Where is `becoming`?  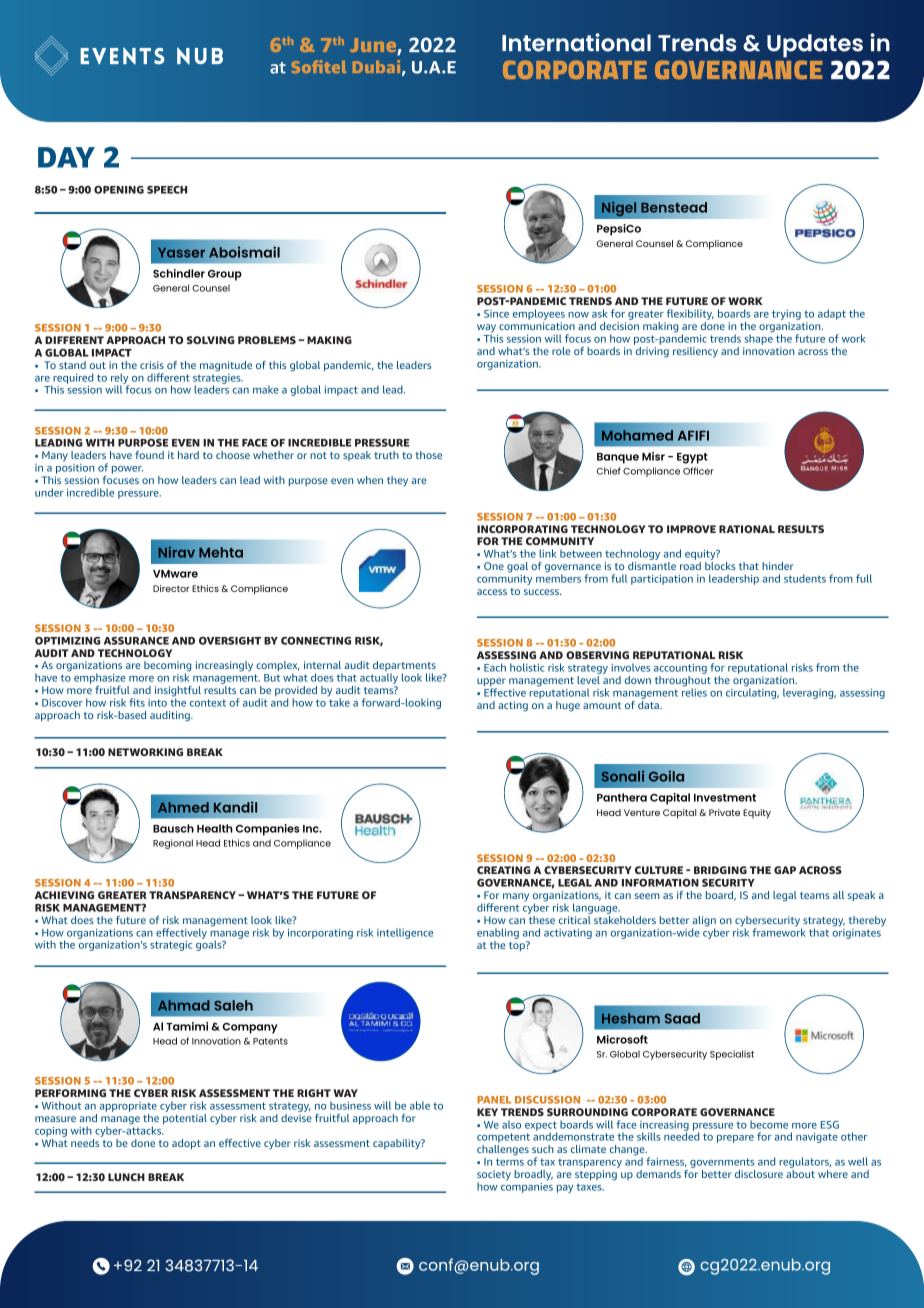
becoming is located at coordinates (167, 667).
